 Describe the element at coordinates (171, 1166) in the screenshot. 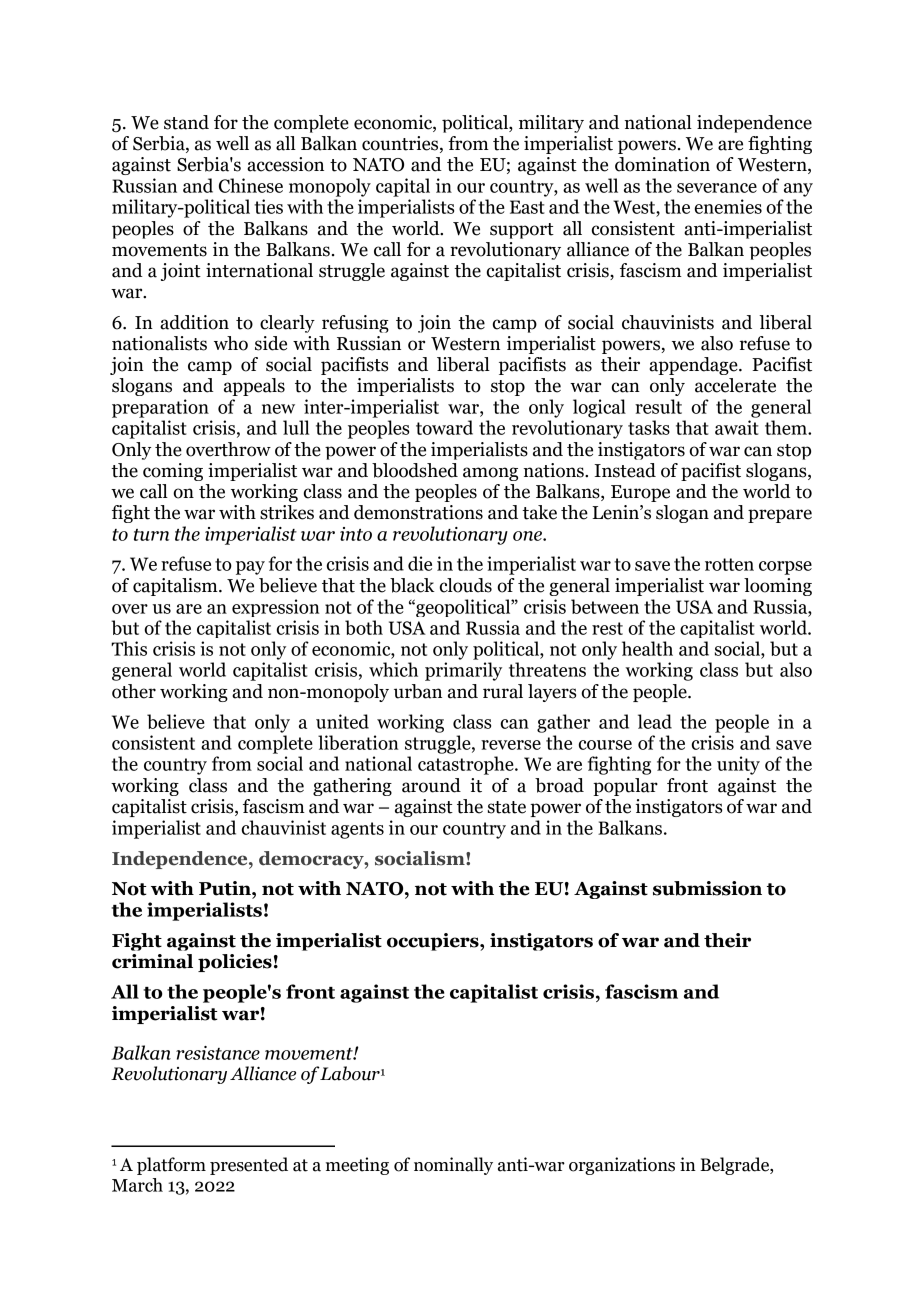

I see `platform` at that location.
